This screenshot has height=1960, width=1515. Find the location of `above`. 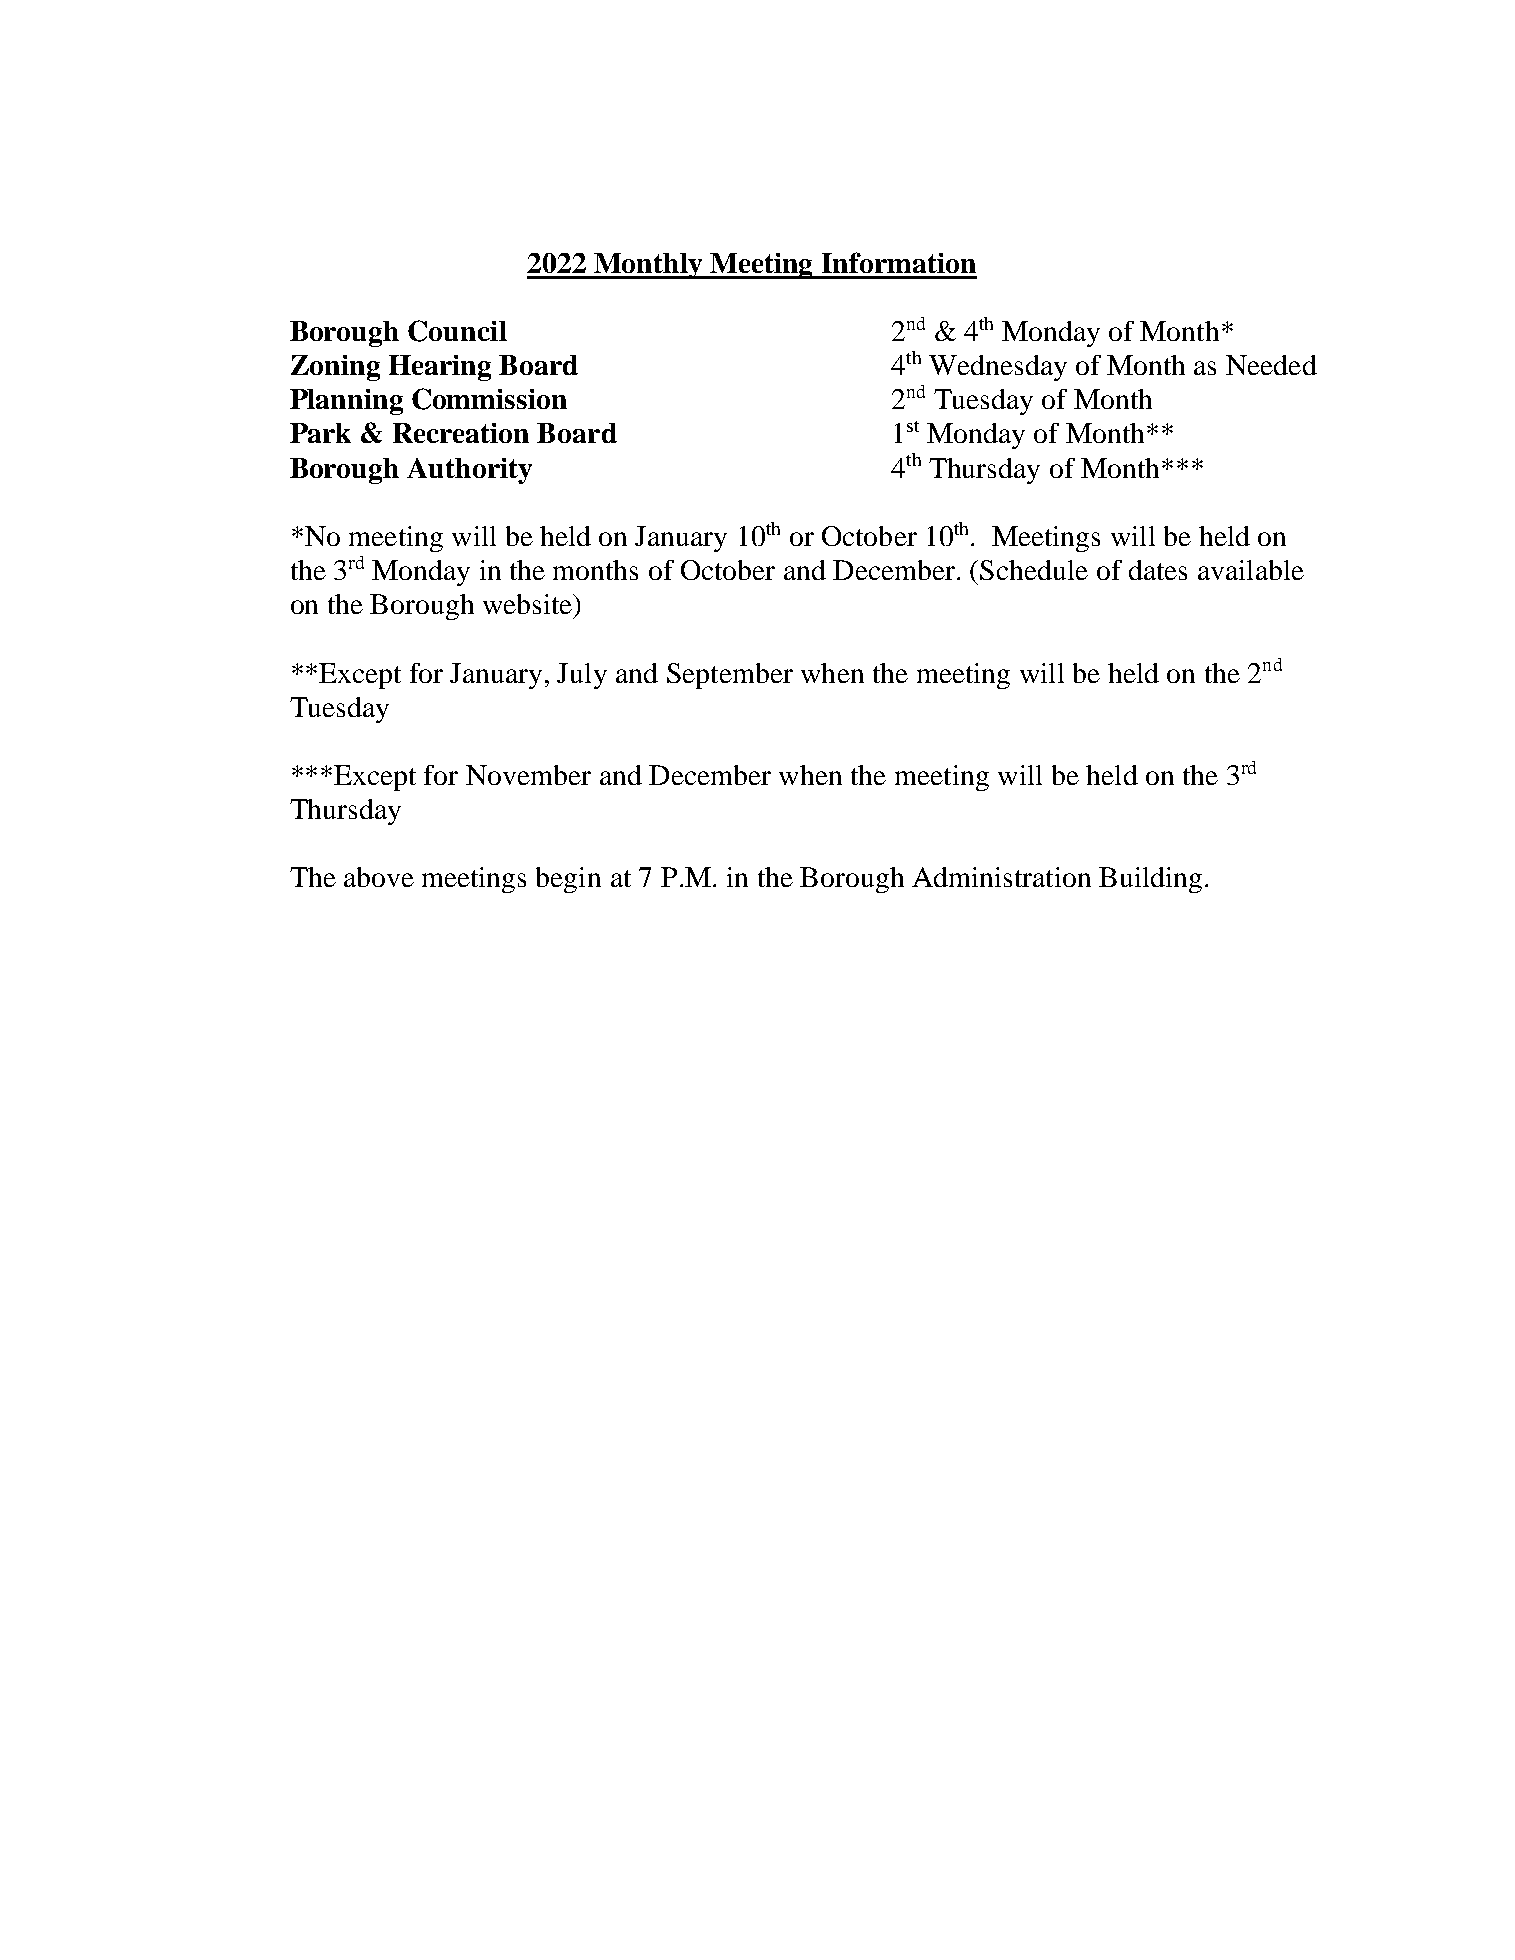

above is located at coordinates (379, 877).
